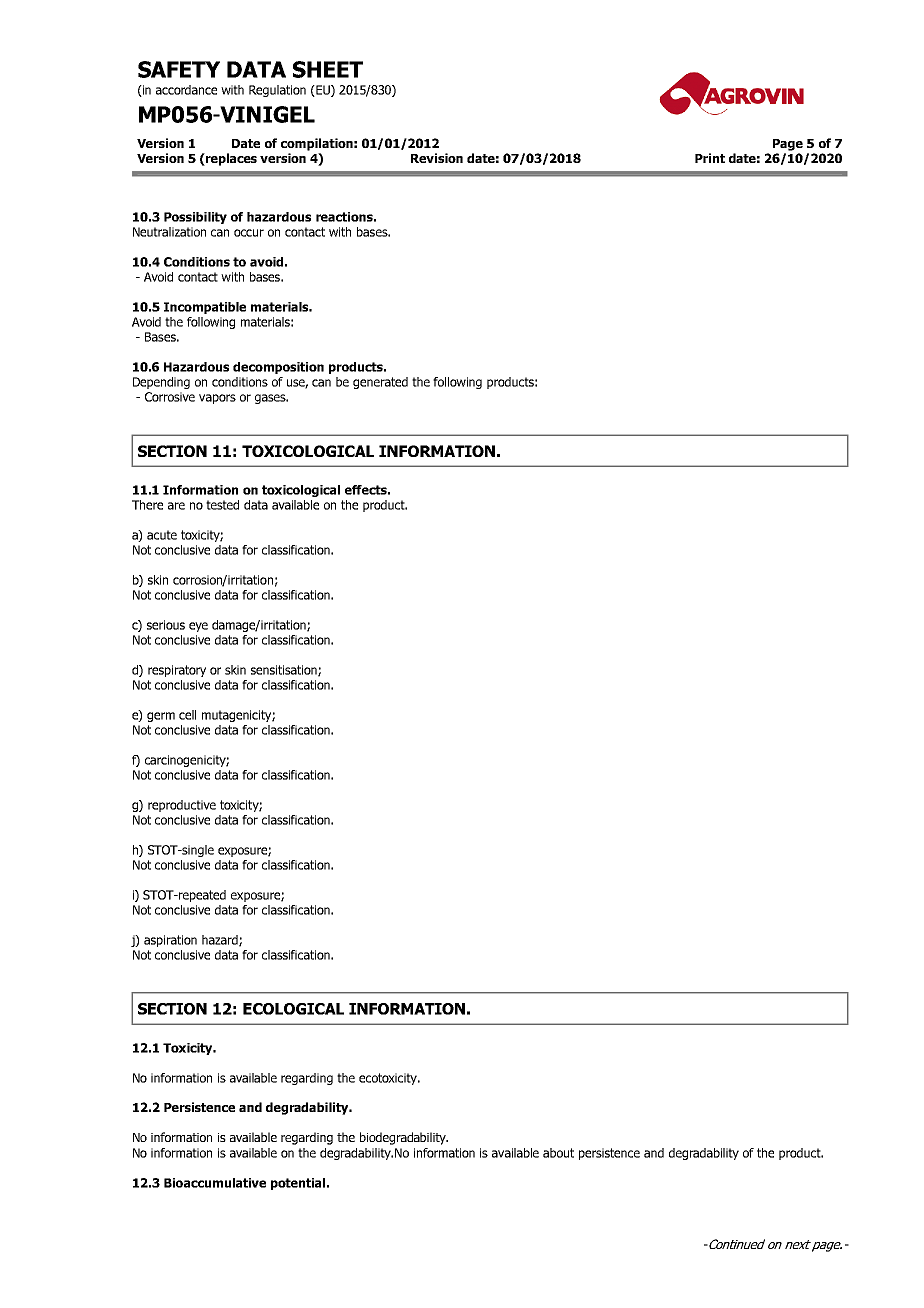  What do you see at coordinates (558, 1153) in the screenshot?
I see `about` at bounding box center [558, 1153].
